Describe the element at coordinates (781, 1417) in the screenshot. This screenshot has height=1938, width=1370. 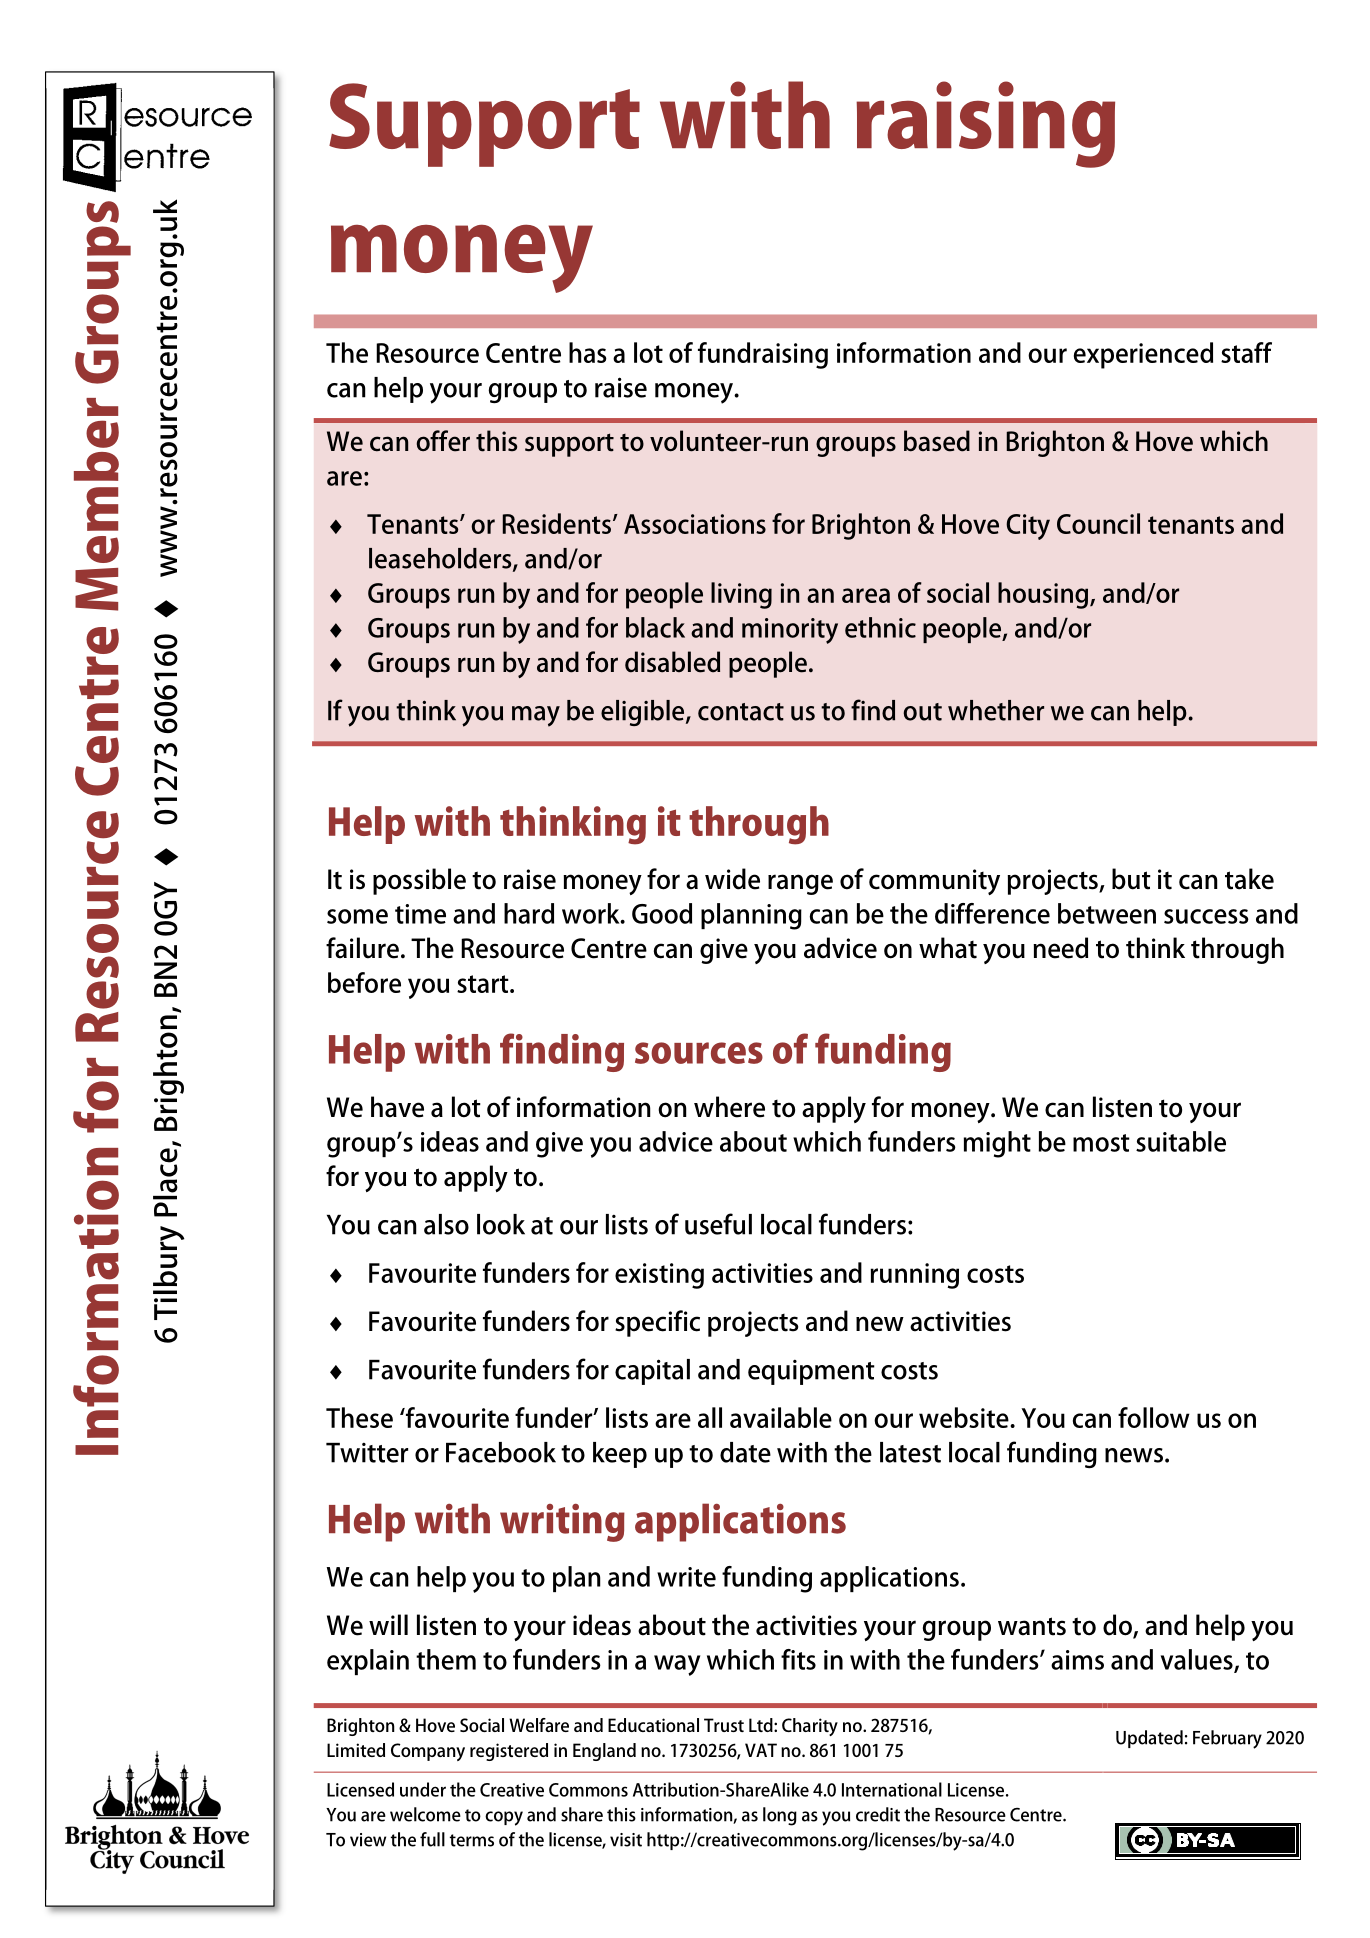
I see `available` at that location.
